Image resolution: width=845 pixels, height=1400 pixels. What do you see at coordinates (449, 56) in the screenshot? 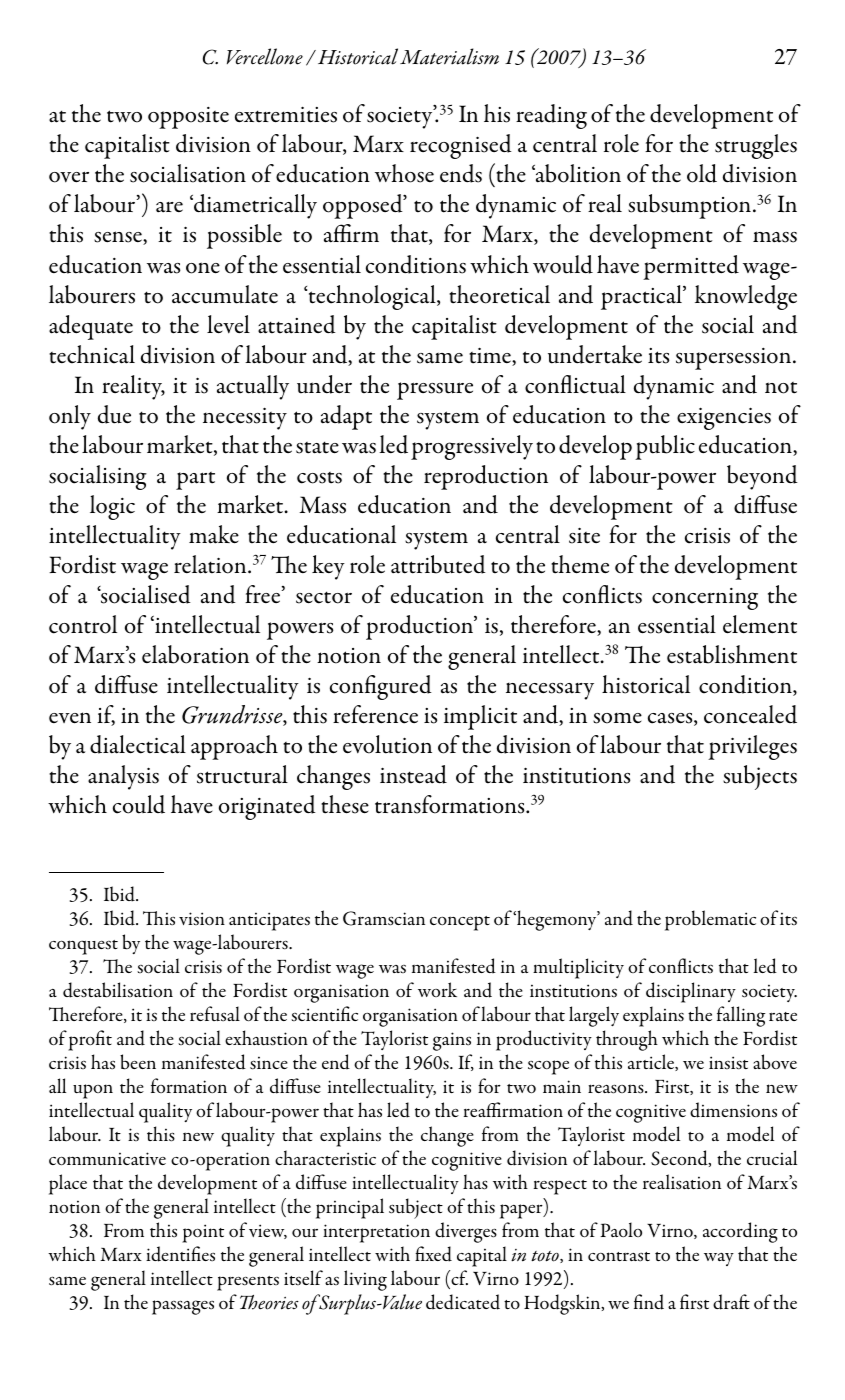
I see `Materialism` at bounding box center [449, 56].
